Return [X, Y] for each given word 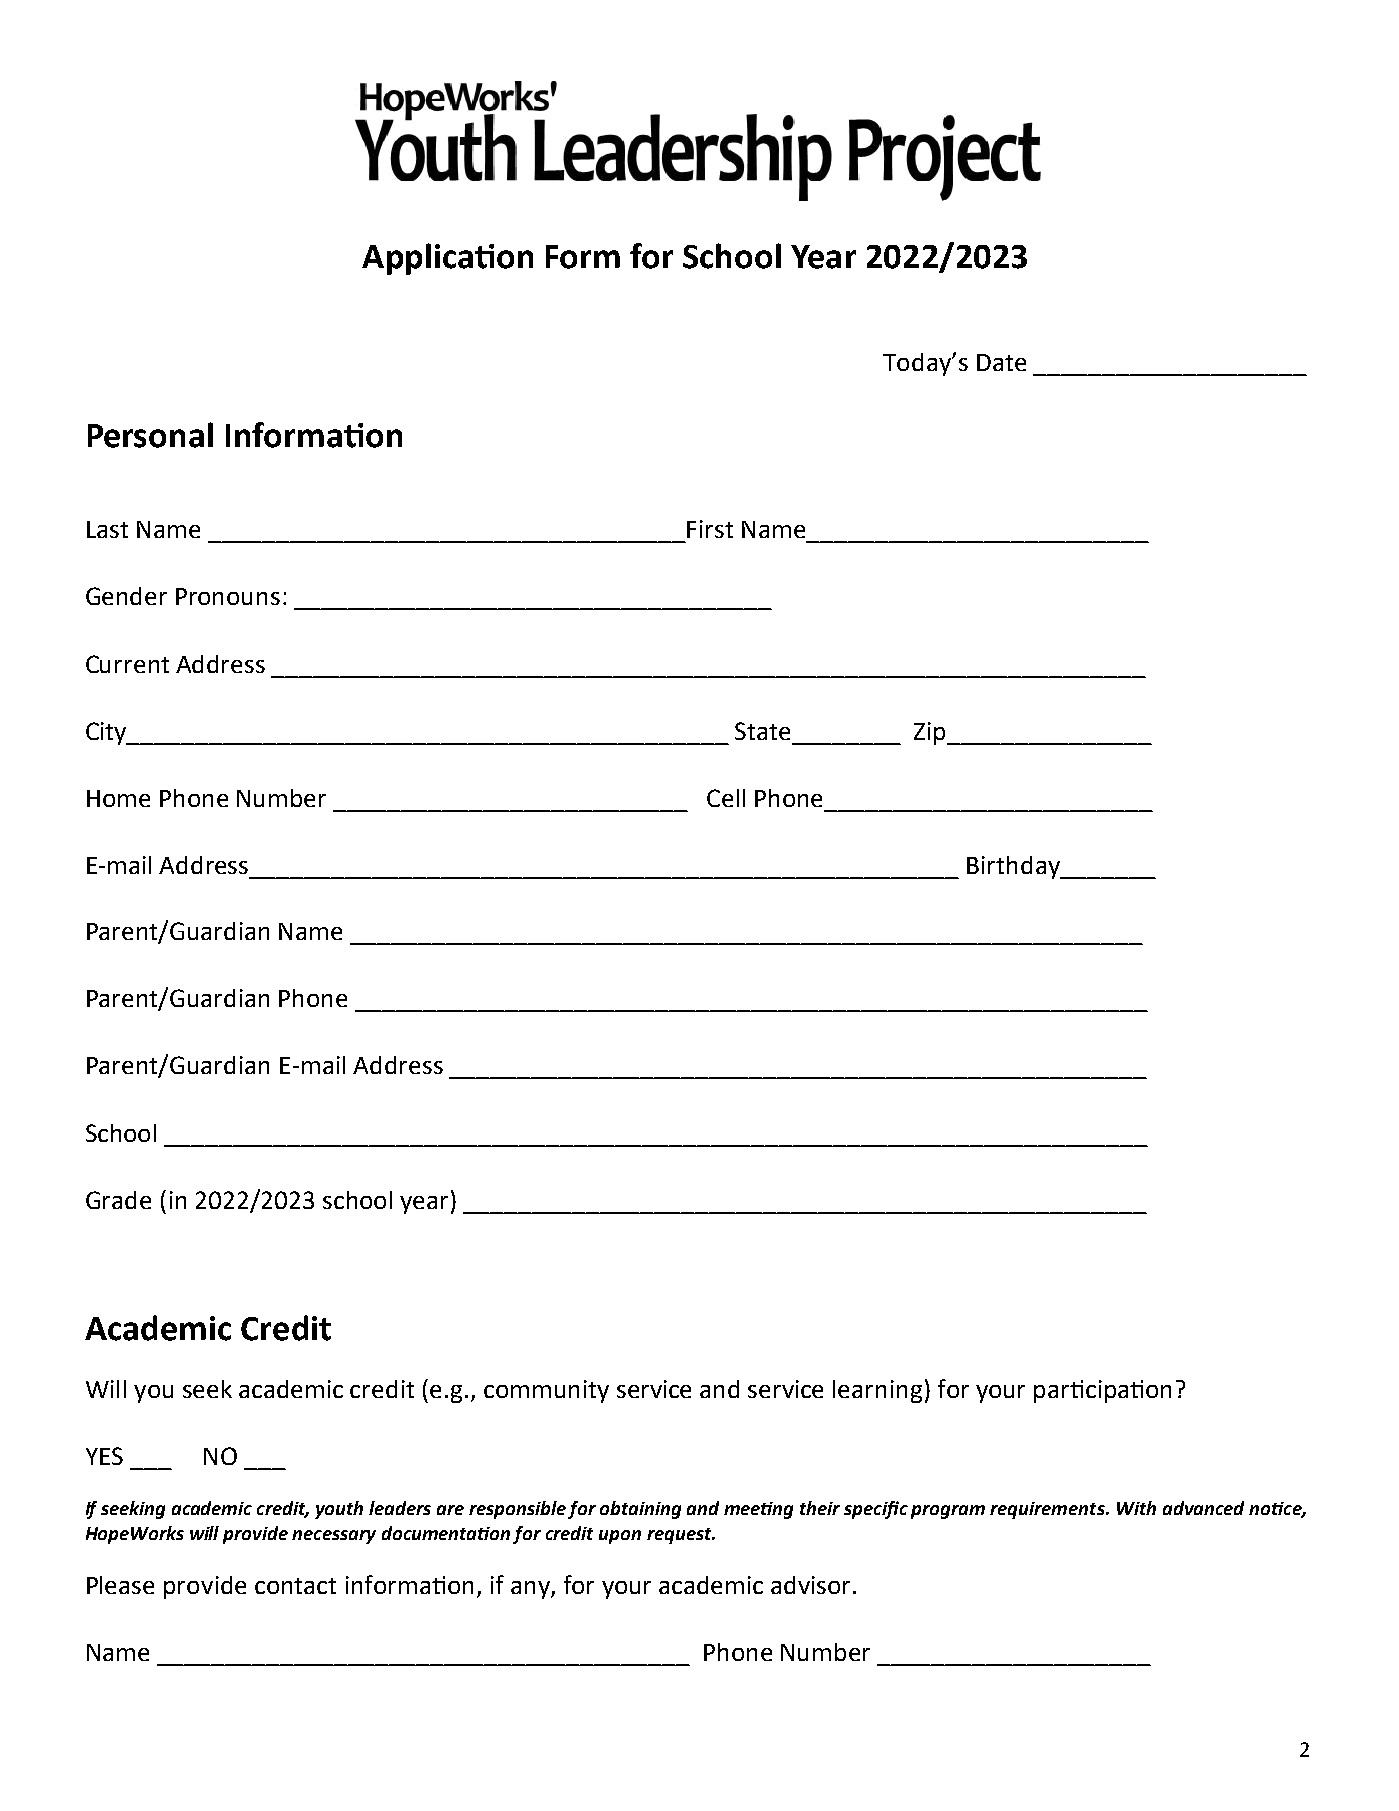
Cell [726, 798]
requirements [1048, 1510]
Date [1001, 362]
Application [447, 259]
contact [295, 1586]
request [680, 1536]
